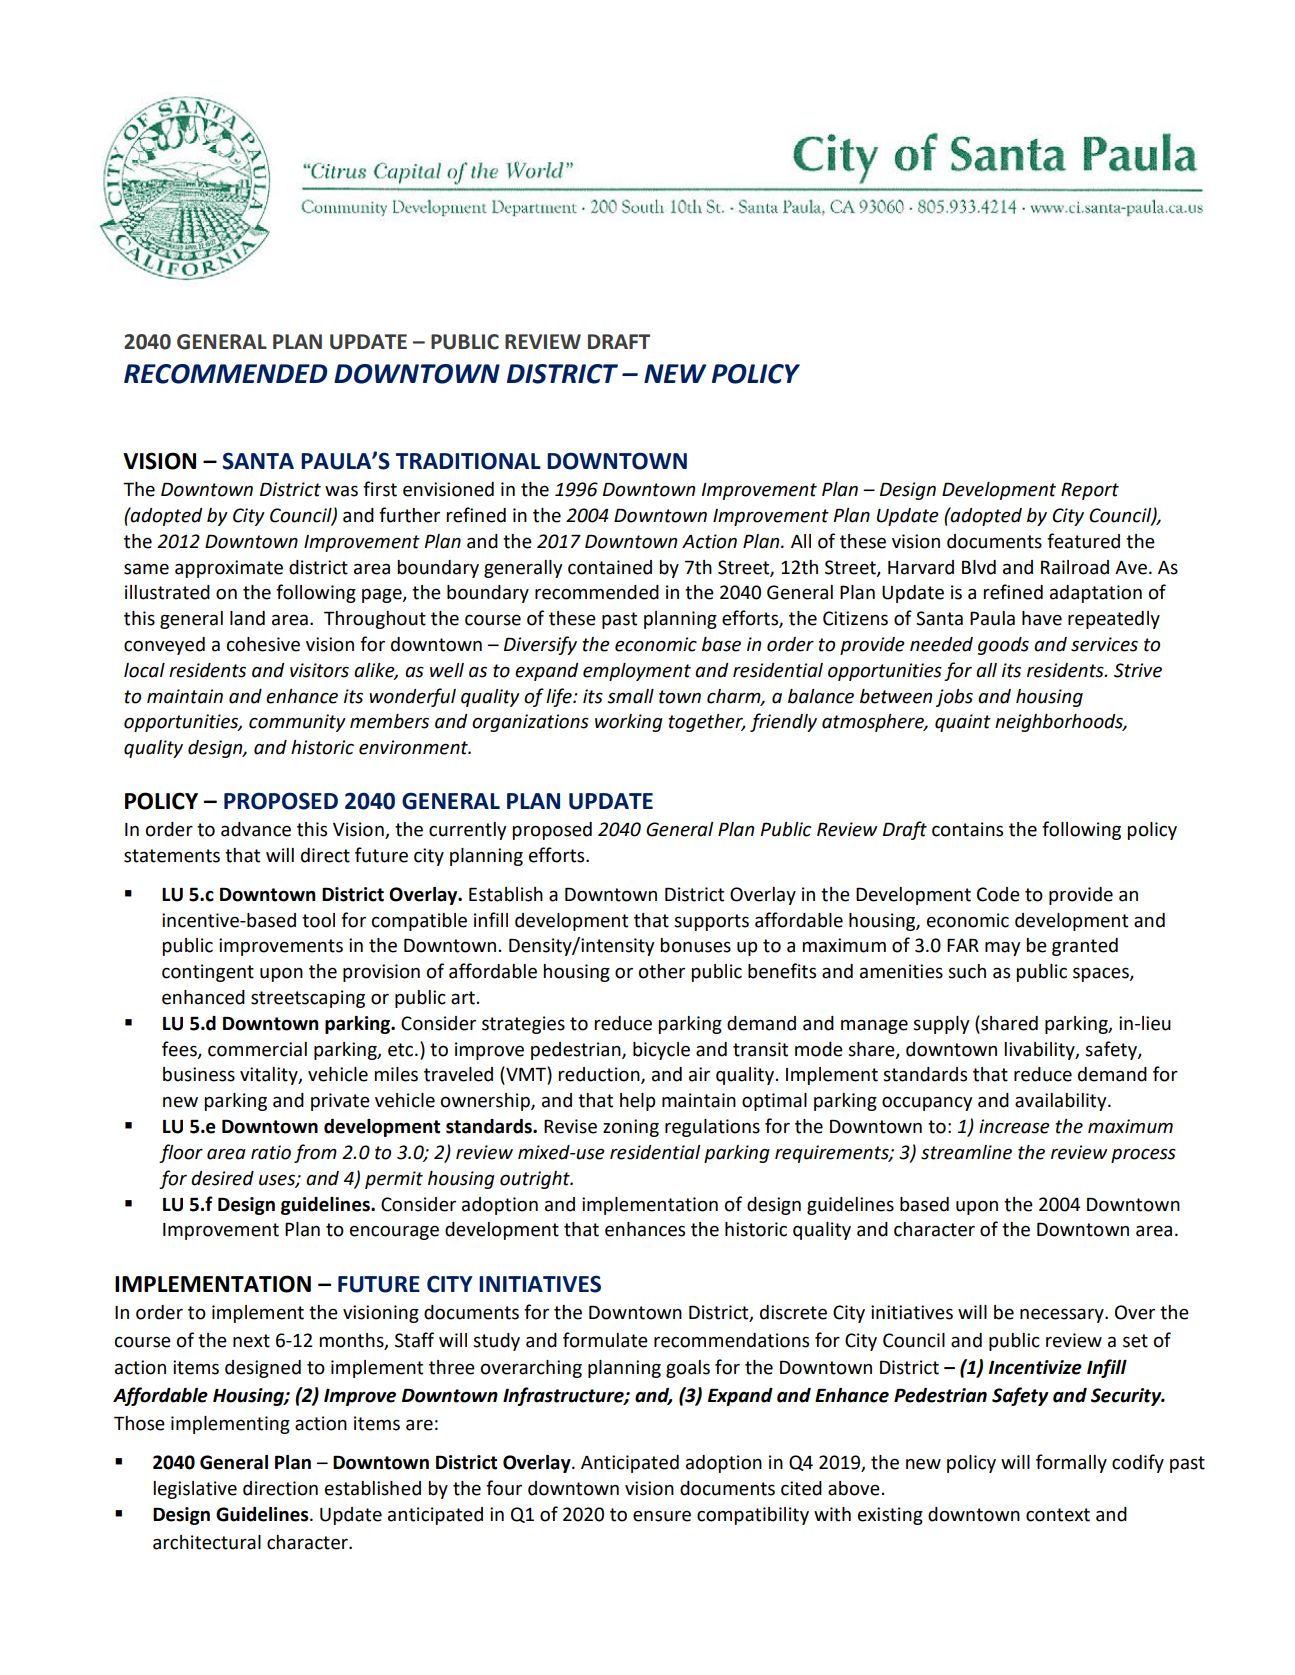 This page has height=1675, width=1295. I want to click on legislative, so click(195, 1490).
